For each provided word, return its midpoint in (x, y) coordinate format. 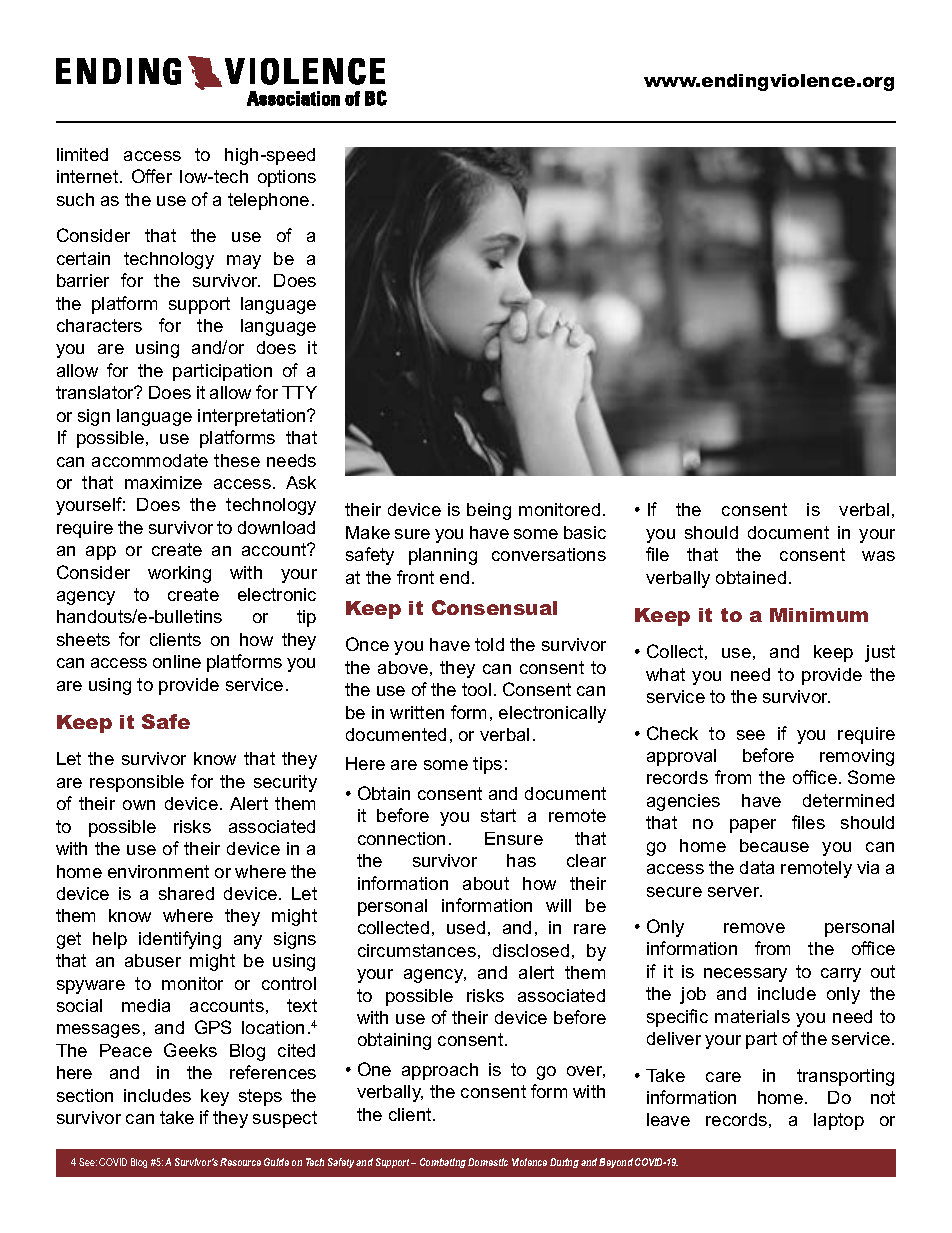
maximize (163, 482)
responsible (137, 783)
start (498, 815)
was (878, 556)
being (489, 511)
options (287, 178)
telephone (268, 201)
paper (753, 826)
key (215, 1097)
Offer (152, 176)
